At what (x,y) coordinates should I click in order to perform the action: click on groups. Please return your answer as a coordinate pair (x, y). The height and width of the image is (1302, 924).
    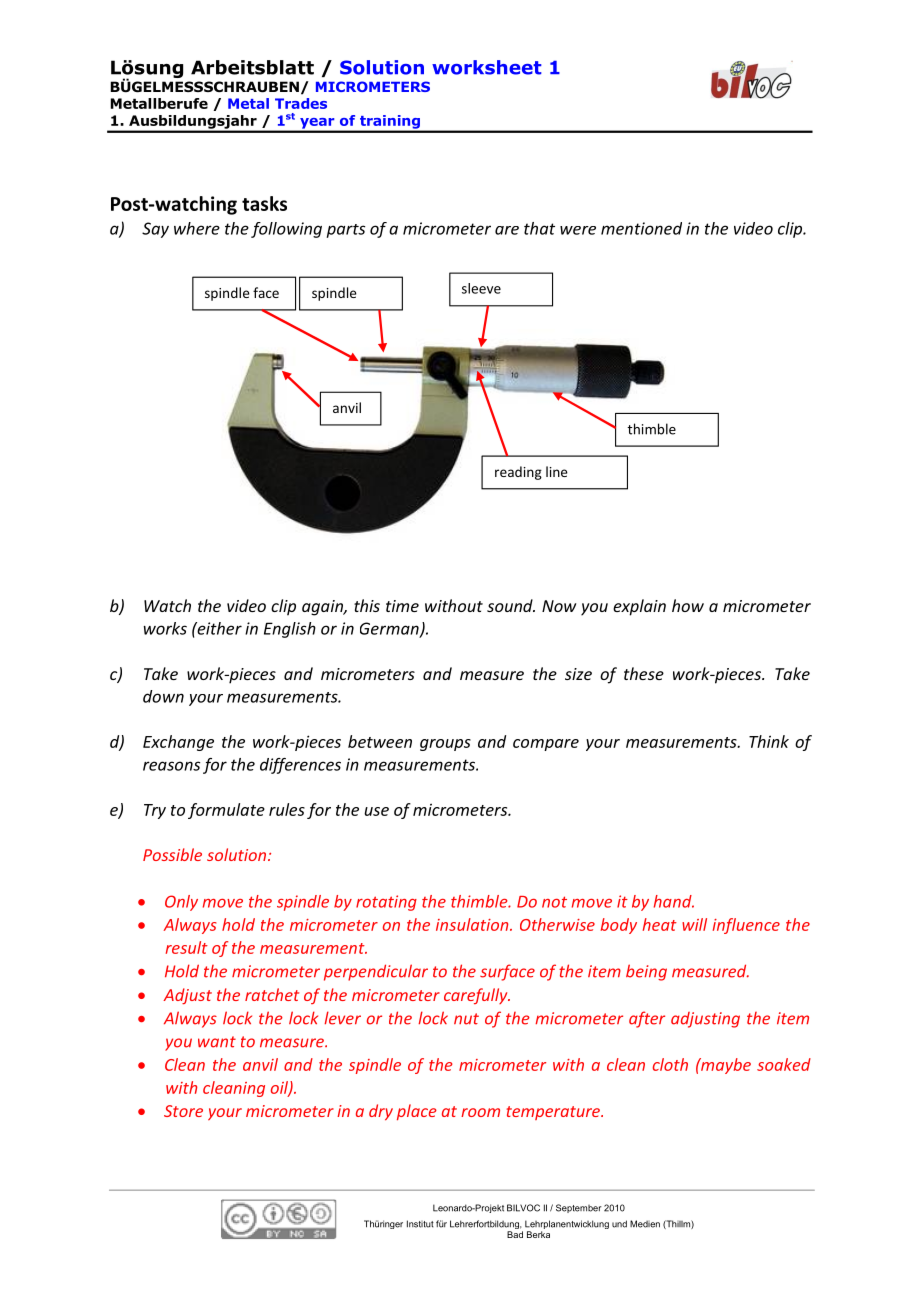
    Looking at the image, I should click on (445, 745).
